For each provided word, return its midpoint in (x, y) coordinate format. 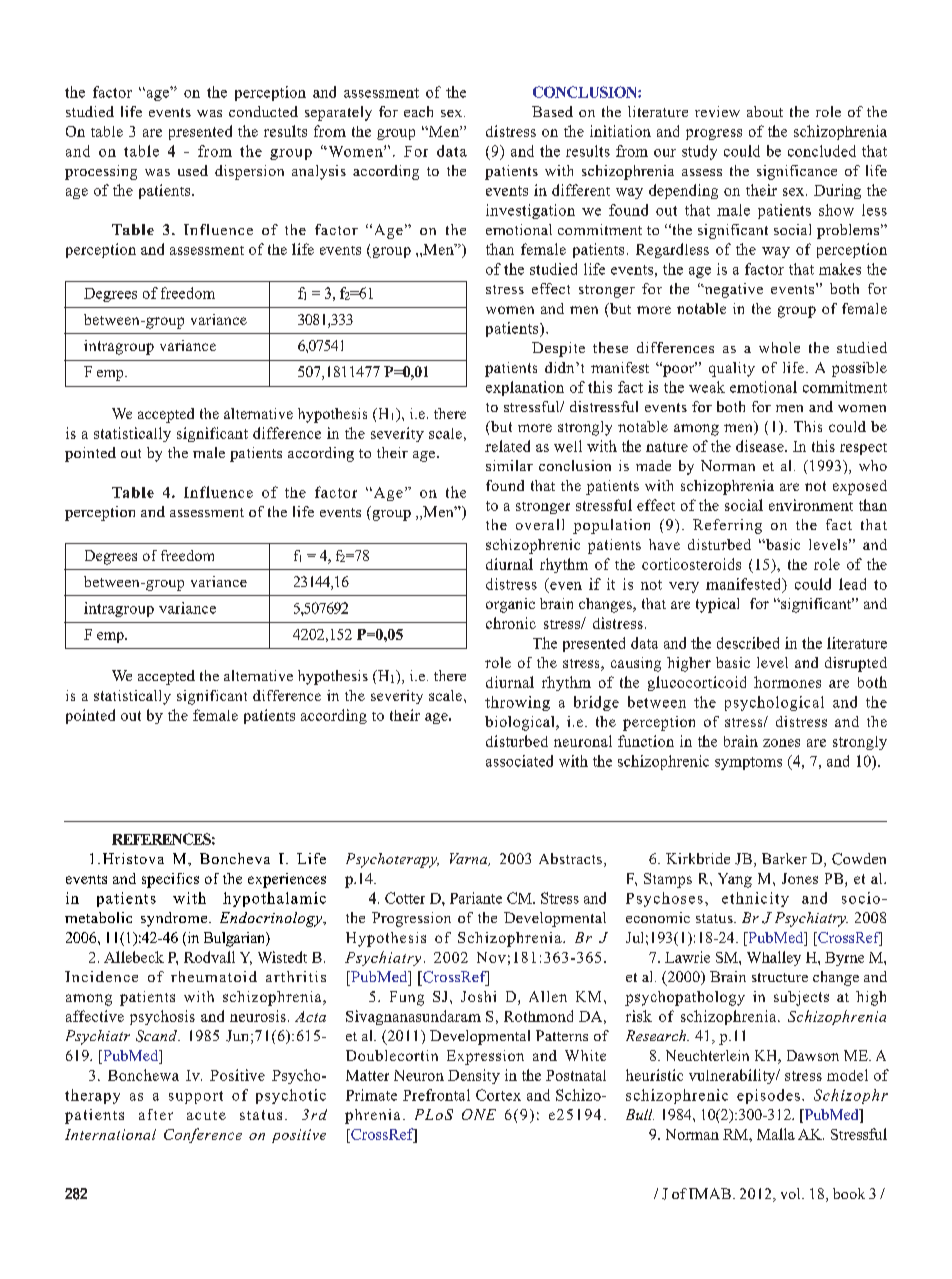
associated (519, 761)
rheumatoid (214, 976)
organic (510, 605)
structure (780, 977)
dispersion (249, 172)
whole (779, 347)
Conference (203, 1135)
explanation (525, 388)
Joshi (478, 996)
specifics (170, 880)
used (193, 170)
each (418, 111)
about (765, 111)
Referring (727, 526)
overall (540, 524)
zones (781, 743)
